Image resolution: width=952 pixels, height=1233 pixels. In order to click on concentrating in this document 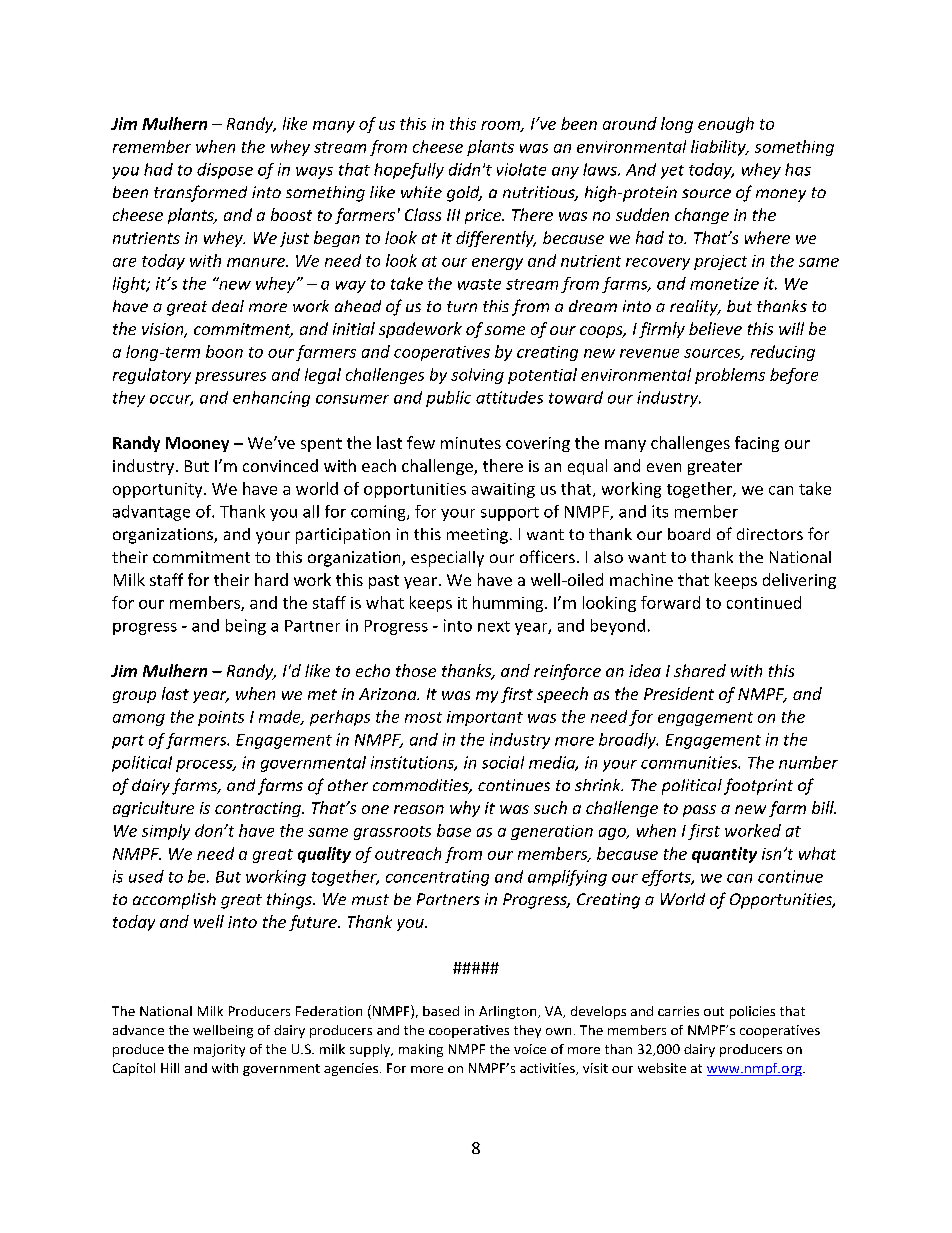, I will do `click(437, 878)`.
